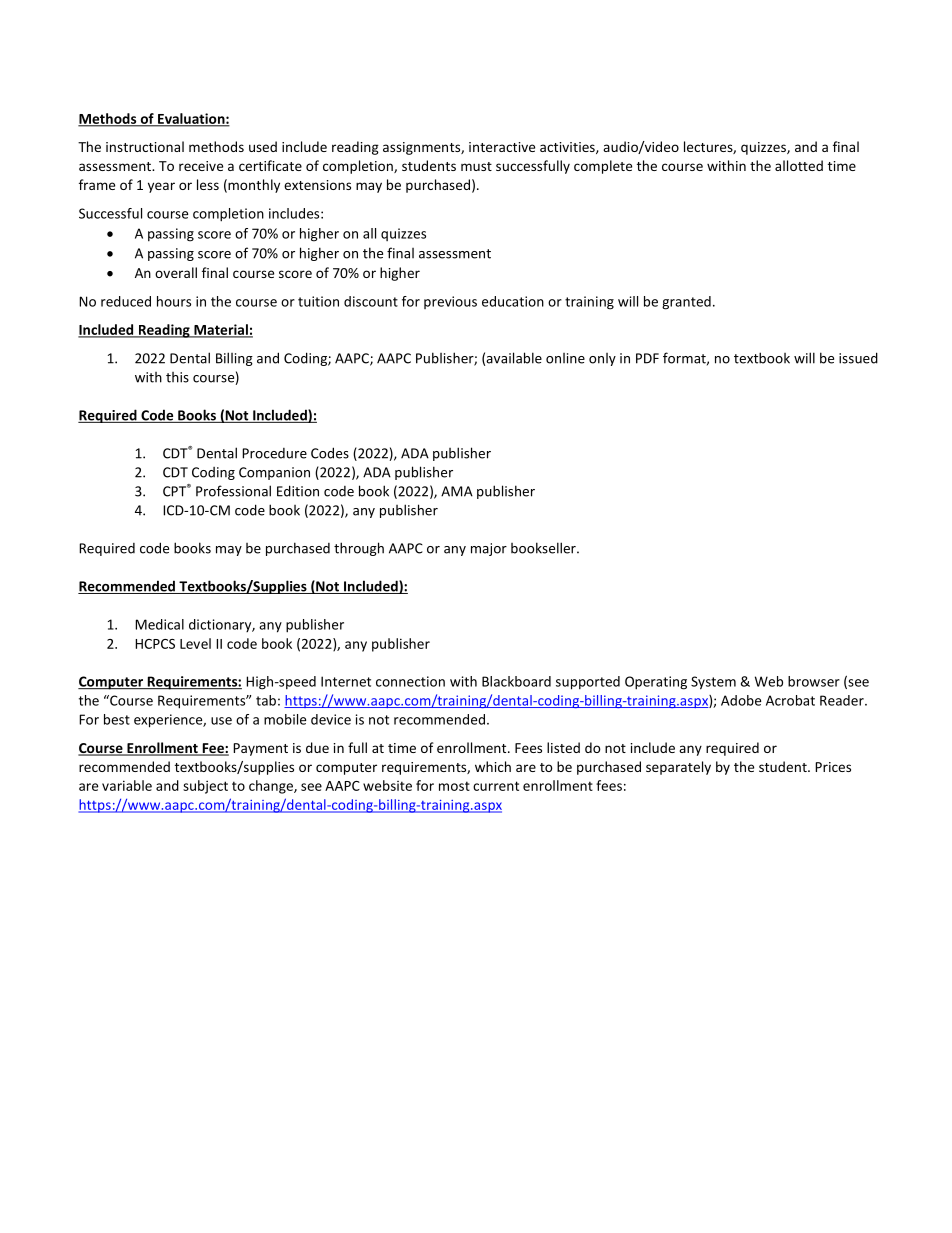  What do you see at coordinates (858, 358) in the document?
I see `issued` at bounding box center [858, 358].
